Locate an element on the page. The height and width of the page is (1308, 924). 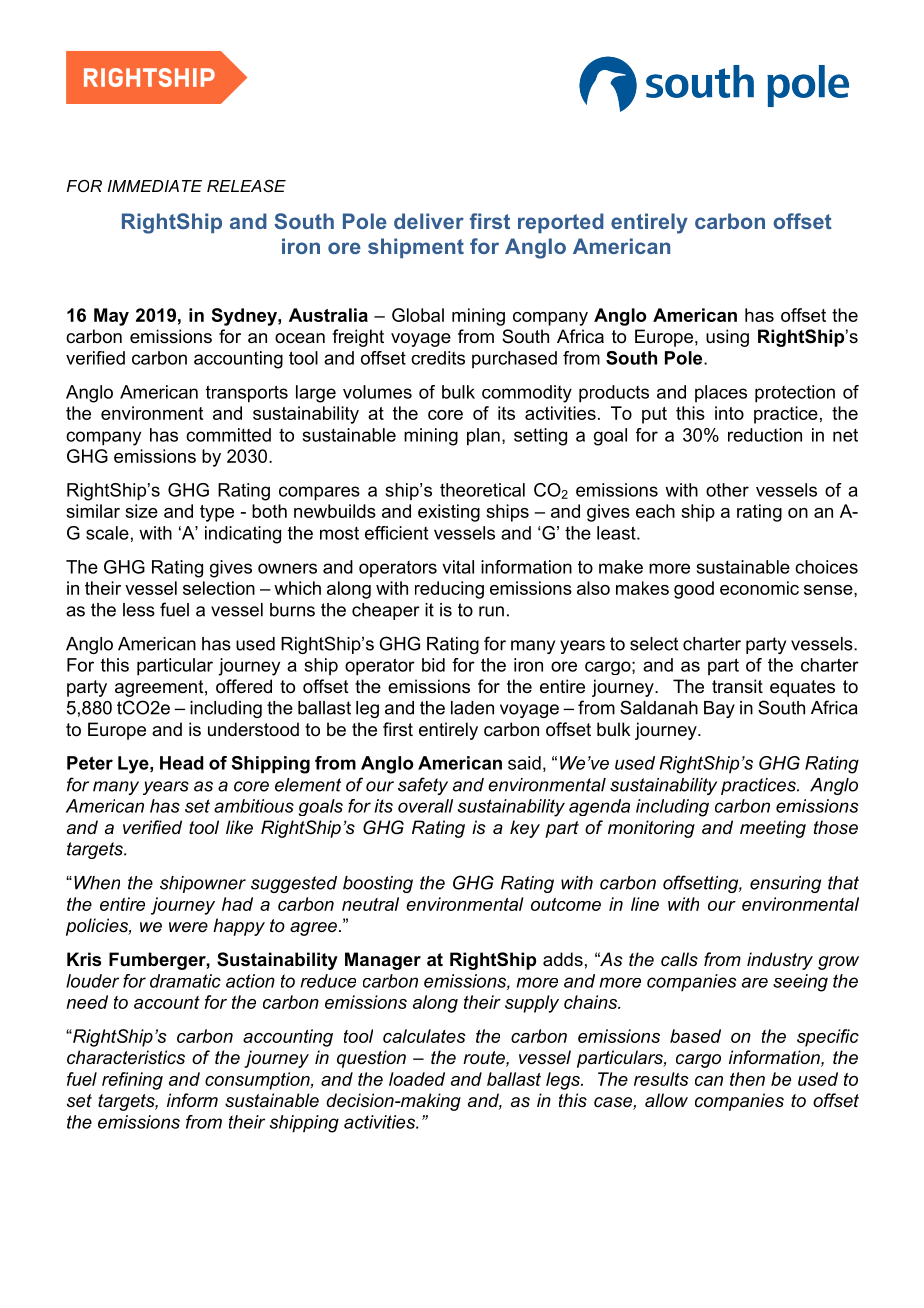
reduction is located at coordinates (765, 435).
